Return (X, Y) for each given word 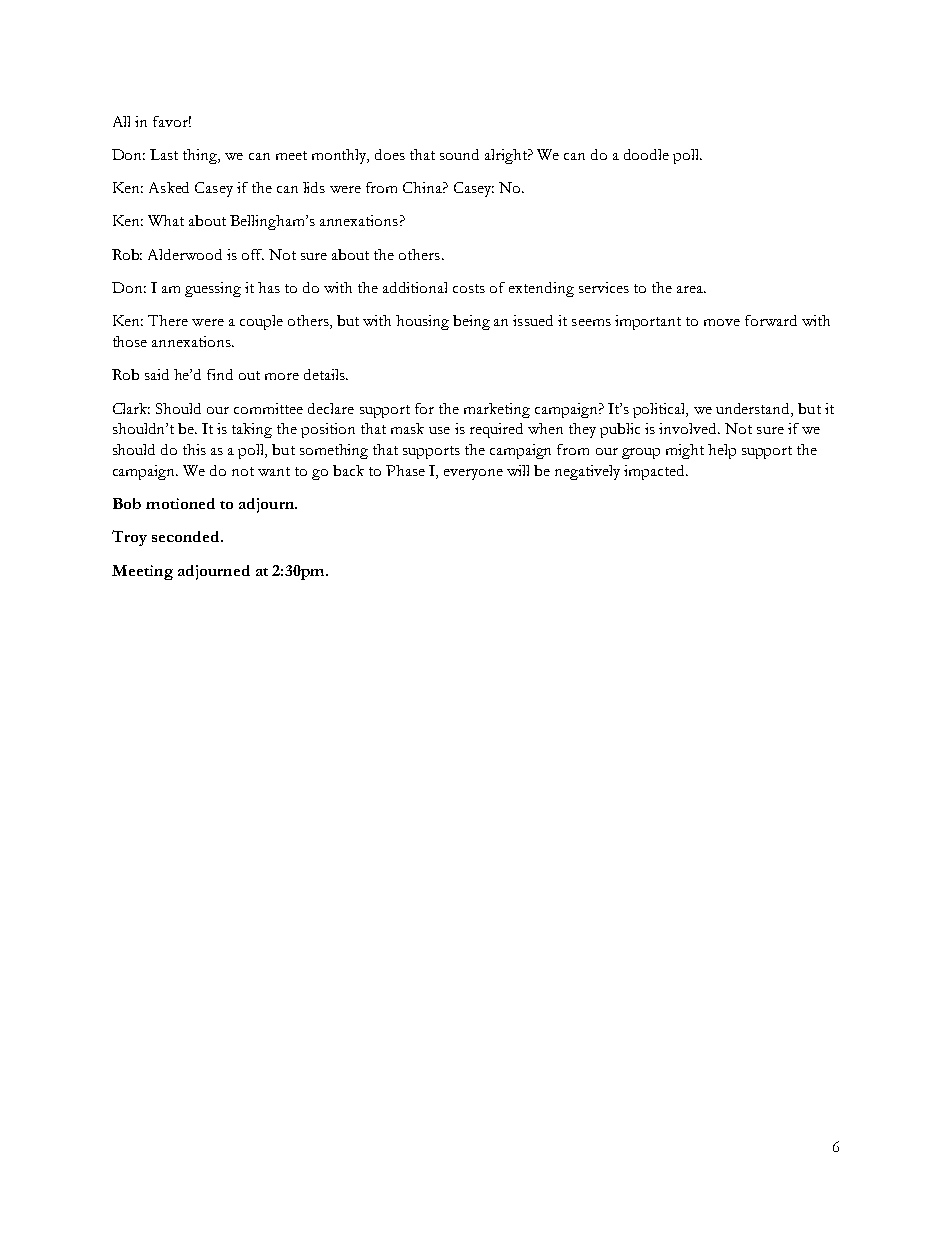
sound (459, 154)
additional (415, 287)
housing (422, 322)
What (166, 220)
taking (252, 430)
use (439, 430)
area (691, 289)
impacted (656, 472)
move (722, 322)
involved (689, 428)
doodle (646, 154)
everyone (473, 474)
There (168, 320)
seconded (187, 536)
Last (164, 154)
